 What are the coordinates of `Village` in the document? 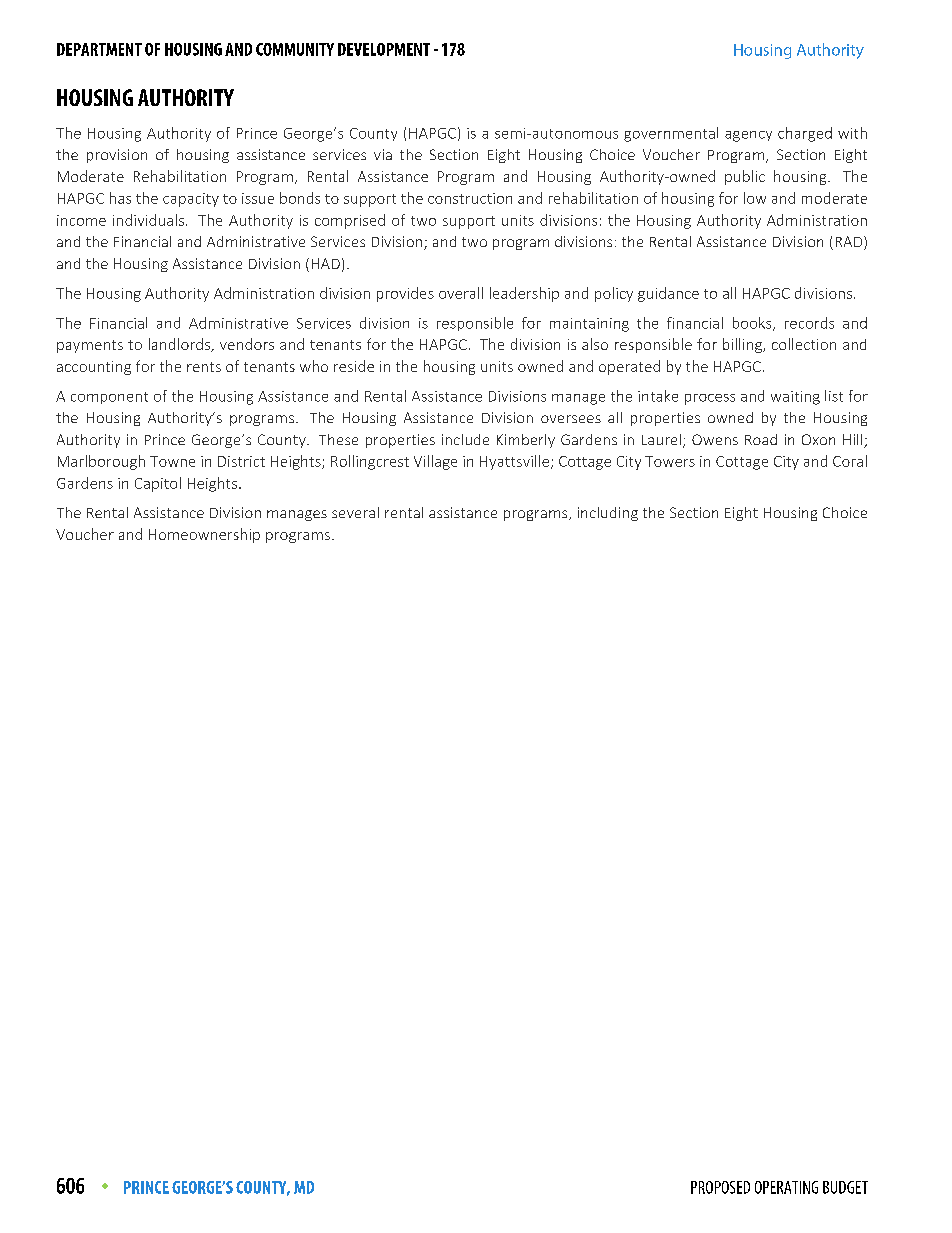 It's located at (435, 462).
